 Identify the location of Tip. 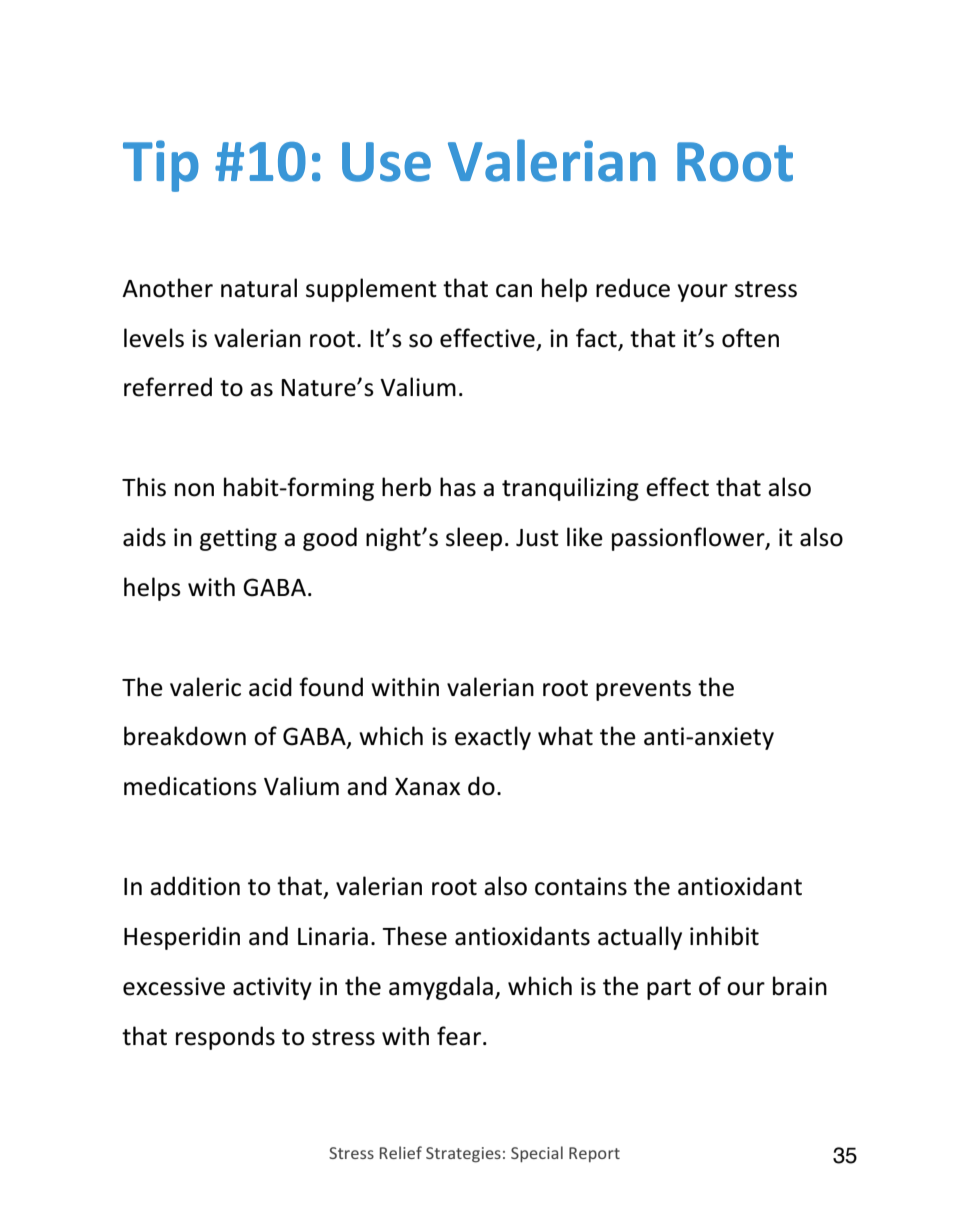
(161, 166).
